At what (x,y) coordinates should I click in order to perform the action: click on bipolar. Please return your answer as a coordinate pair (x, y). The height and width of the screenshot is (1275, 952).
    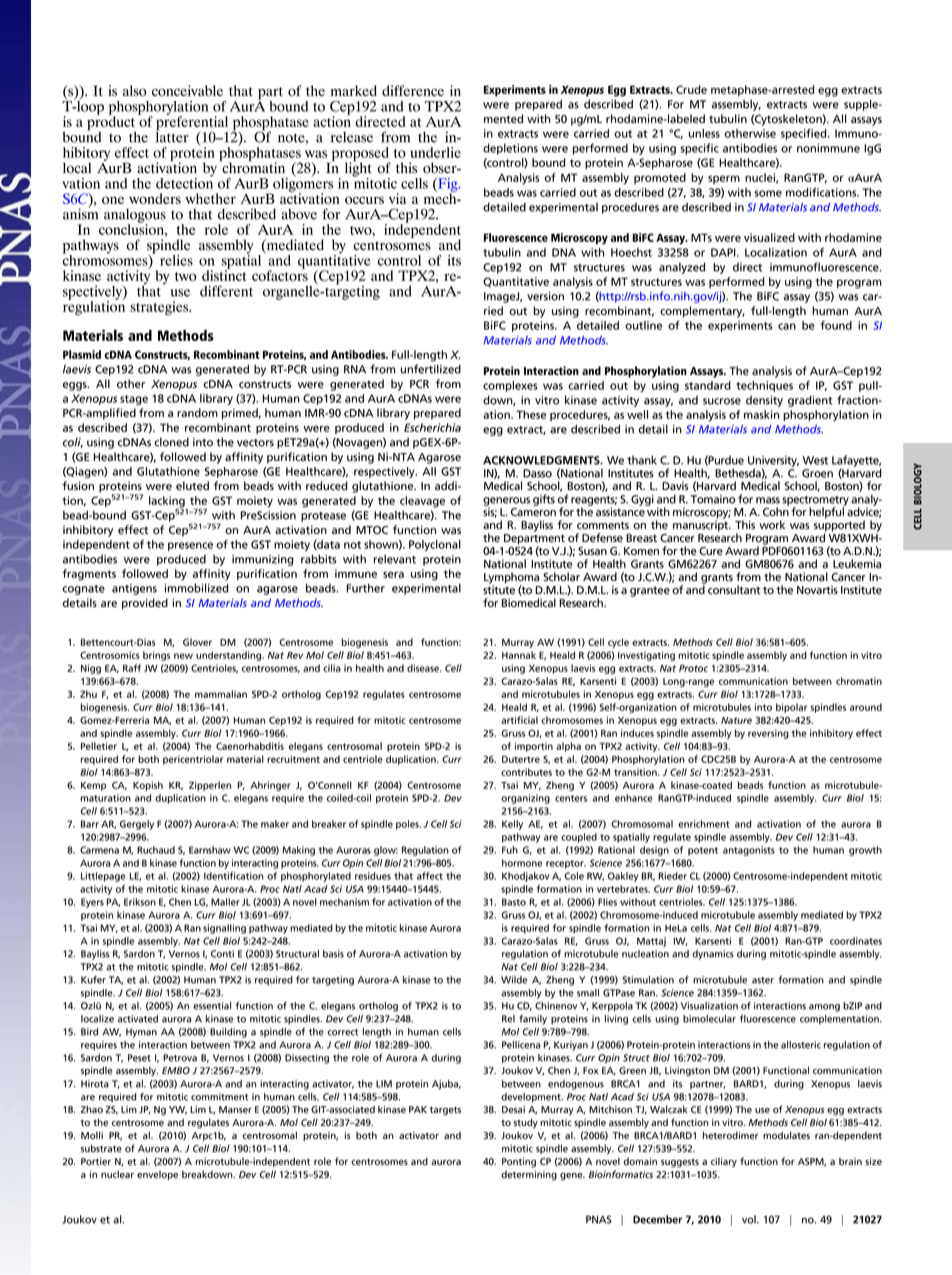
    Looking at the image, I should click on (791, 708).
